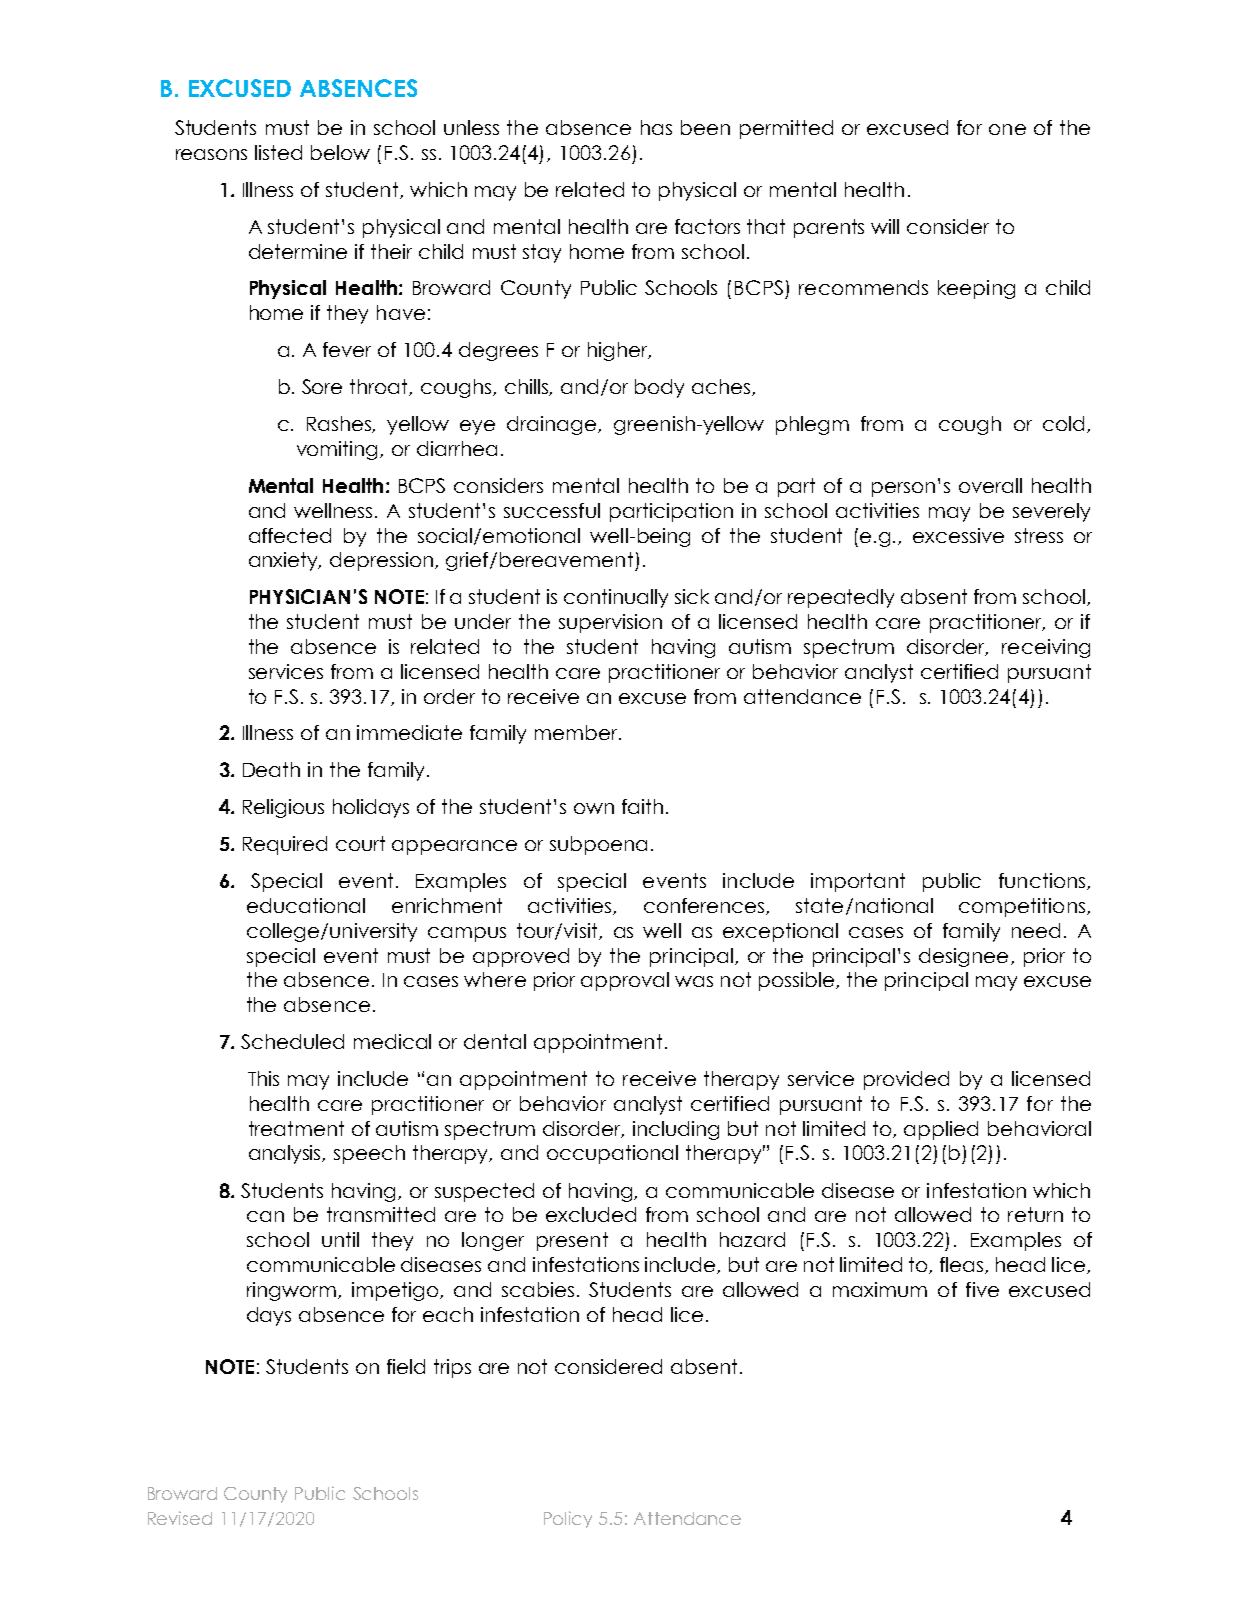 This document has height=1602, width=1238. I want to click on overall, so click(990, 485).
